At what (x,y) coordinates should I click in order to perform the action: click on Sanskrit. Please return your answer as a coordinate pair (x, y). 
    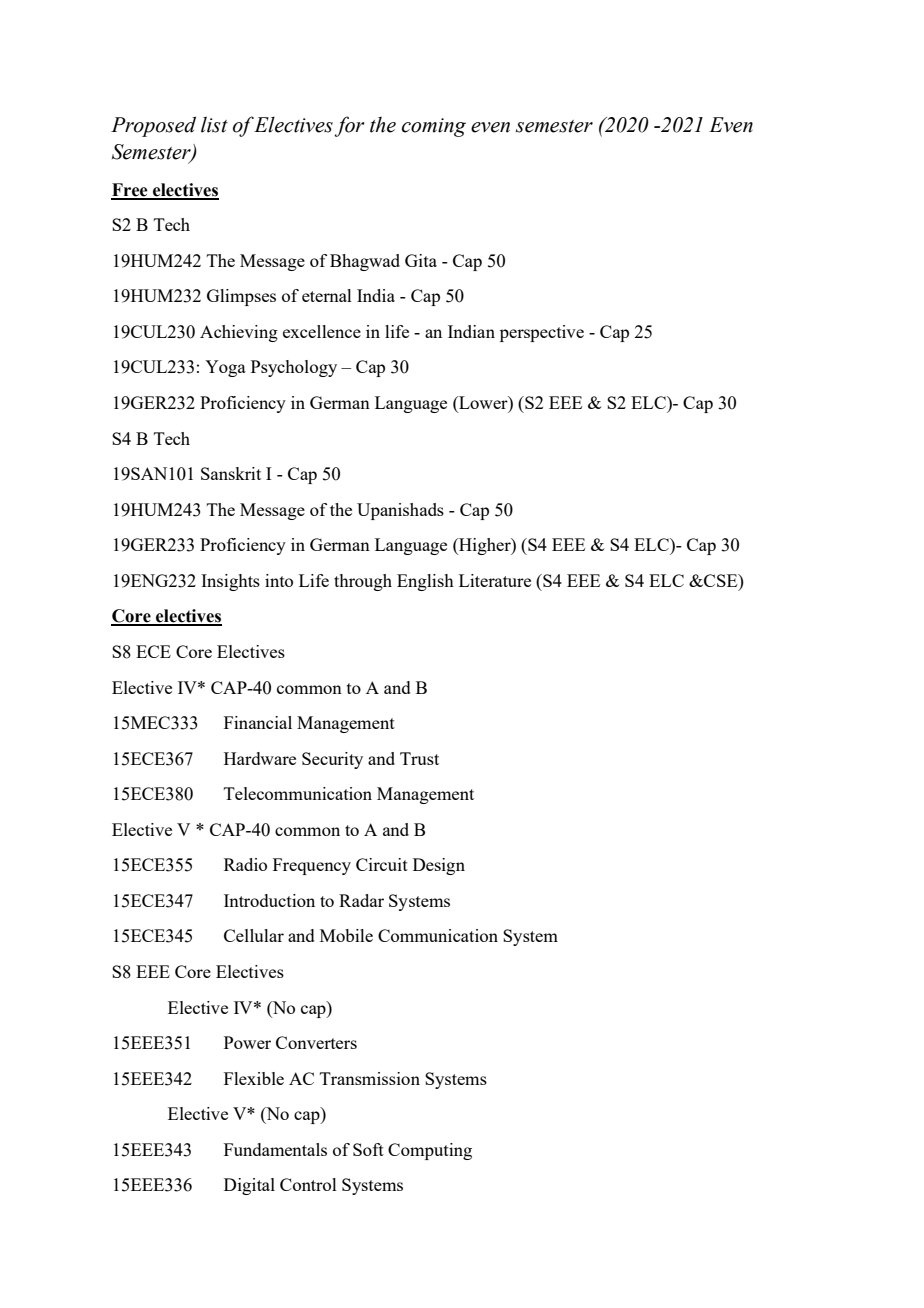
    Looking at the image, I should click on (231, 473).
